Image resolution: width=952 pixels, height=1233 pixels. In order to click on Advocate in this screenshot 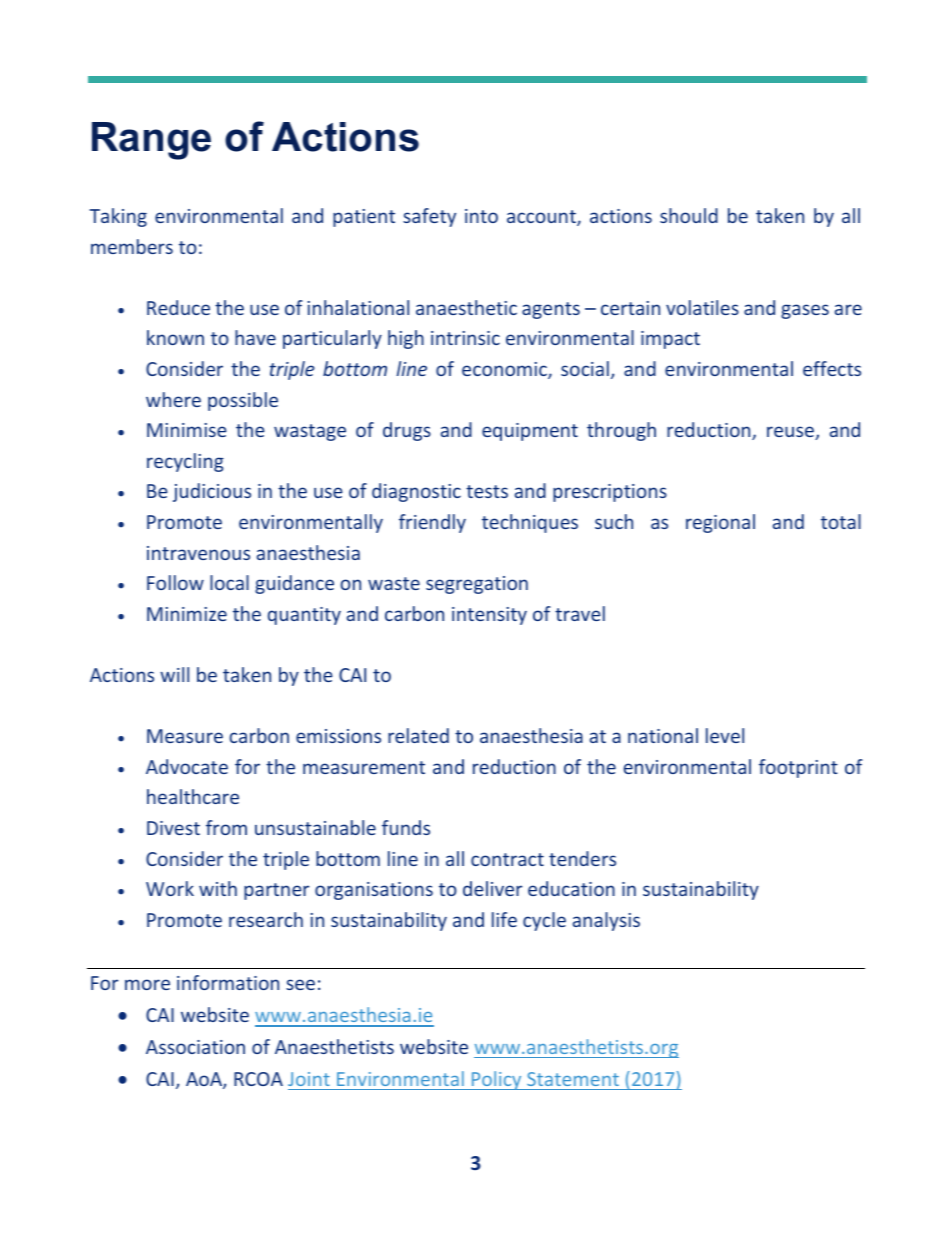, I will do `click(187, 766)`.
